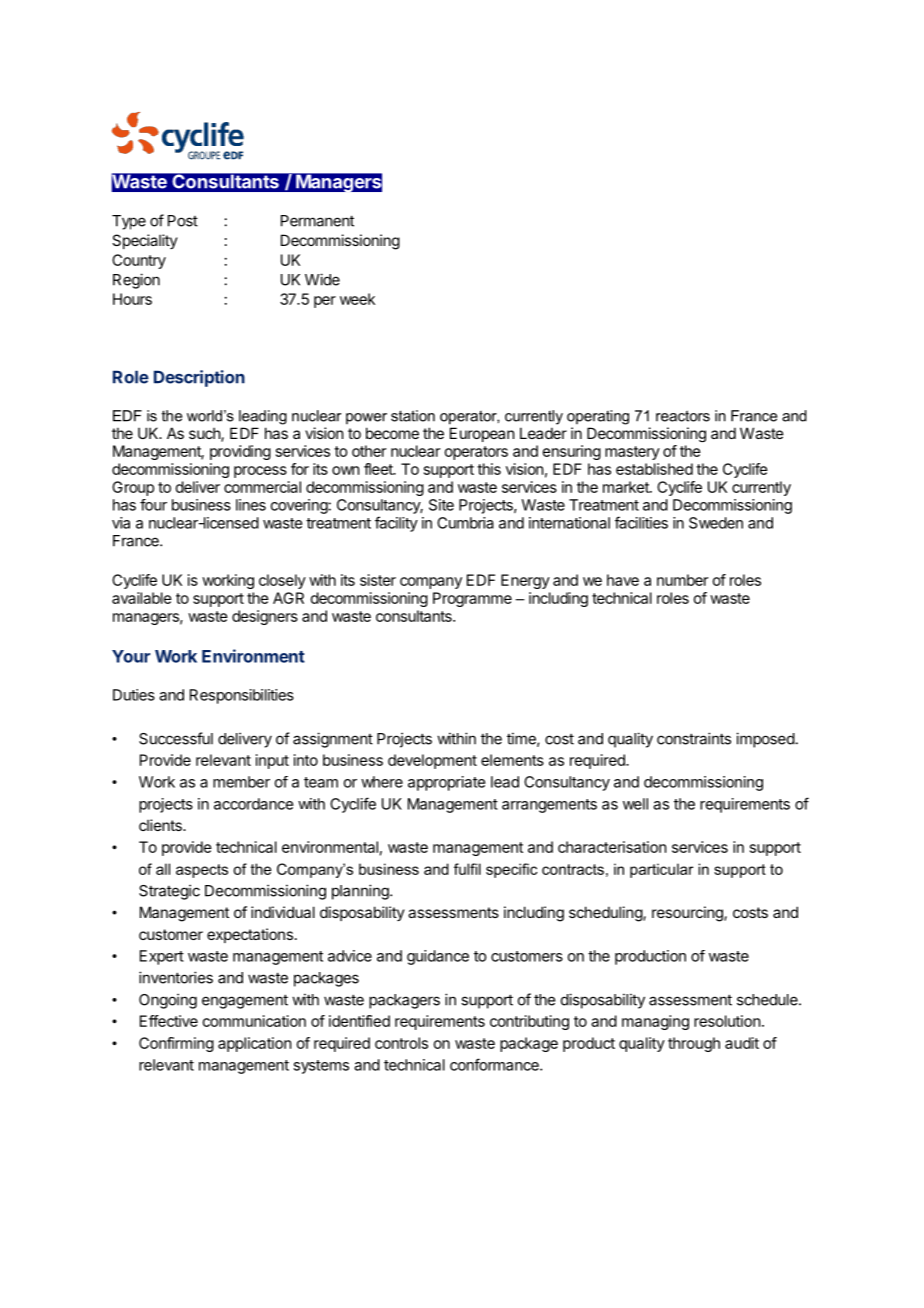 The image size is (924, 1308). I want to click on aspects, so click(202, 871).
